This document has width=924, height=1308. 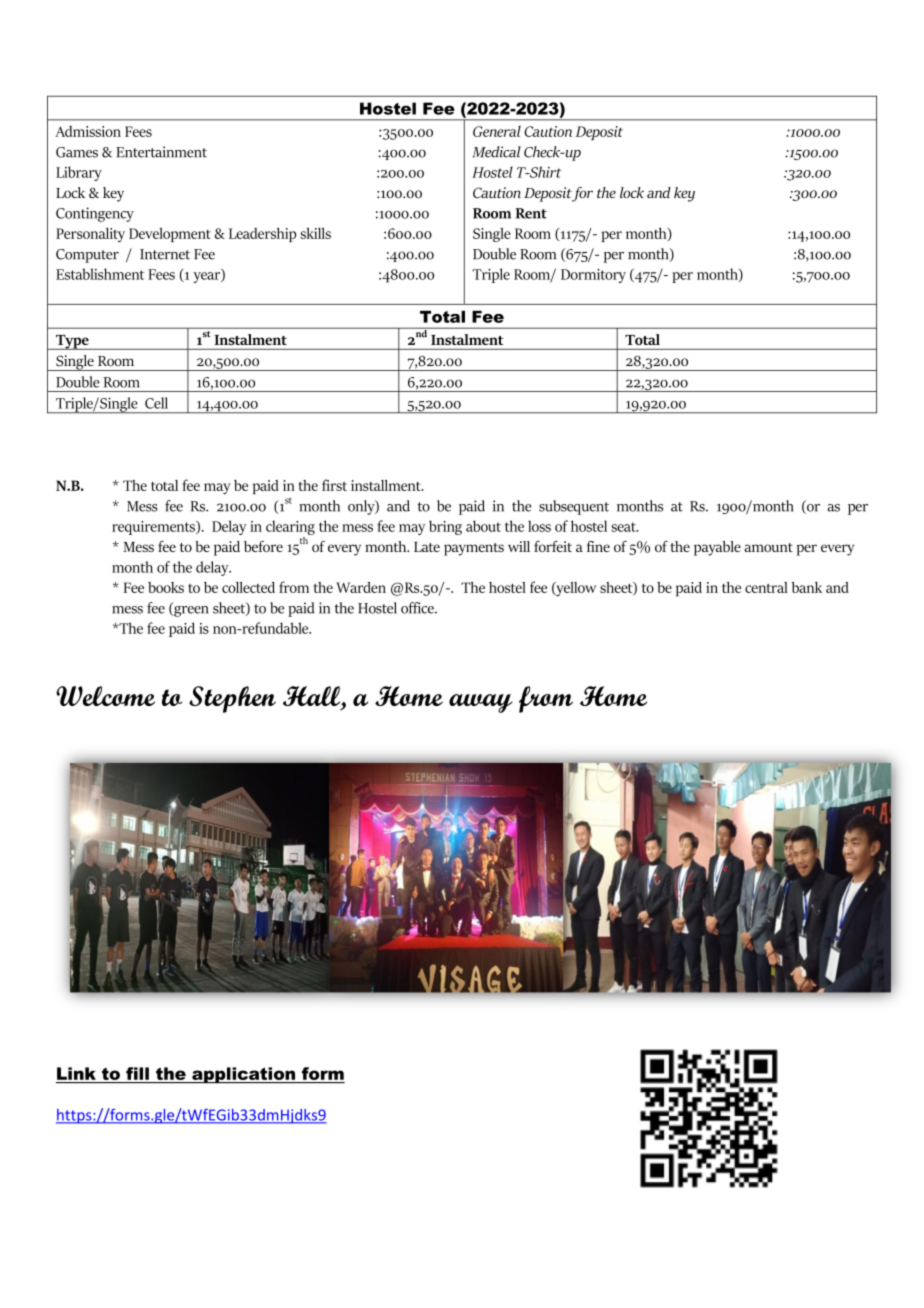 What do you see at coordinates (593, 276) in the document?
I see `Dormitory` at bounding box center [593, 276].
